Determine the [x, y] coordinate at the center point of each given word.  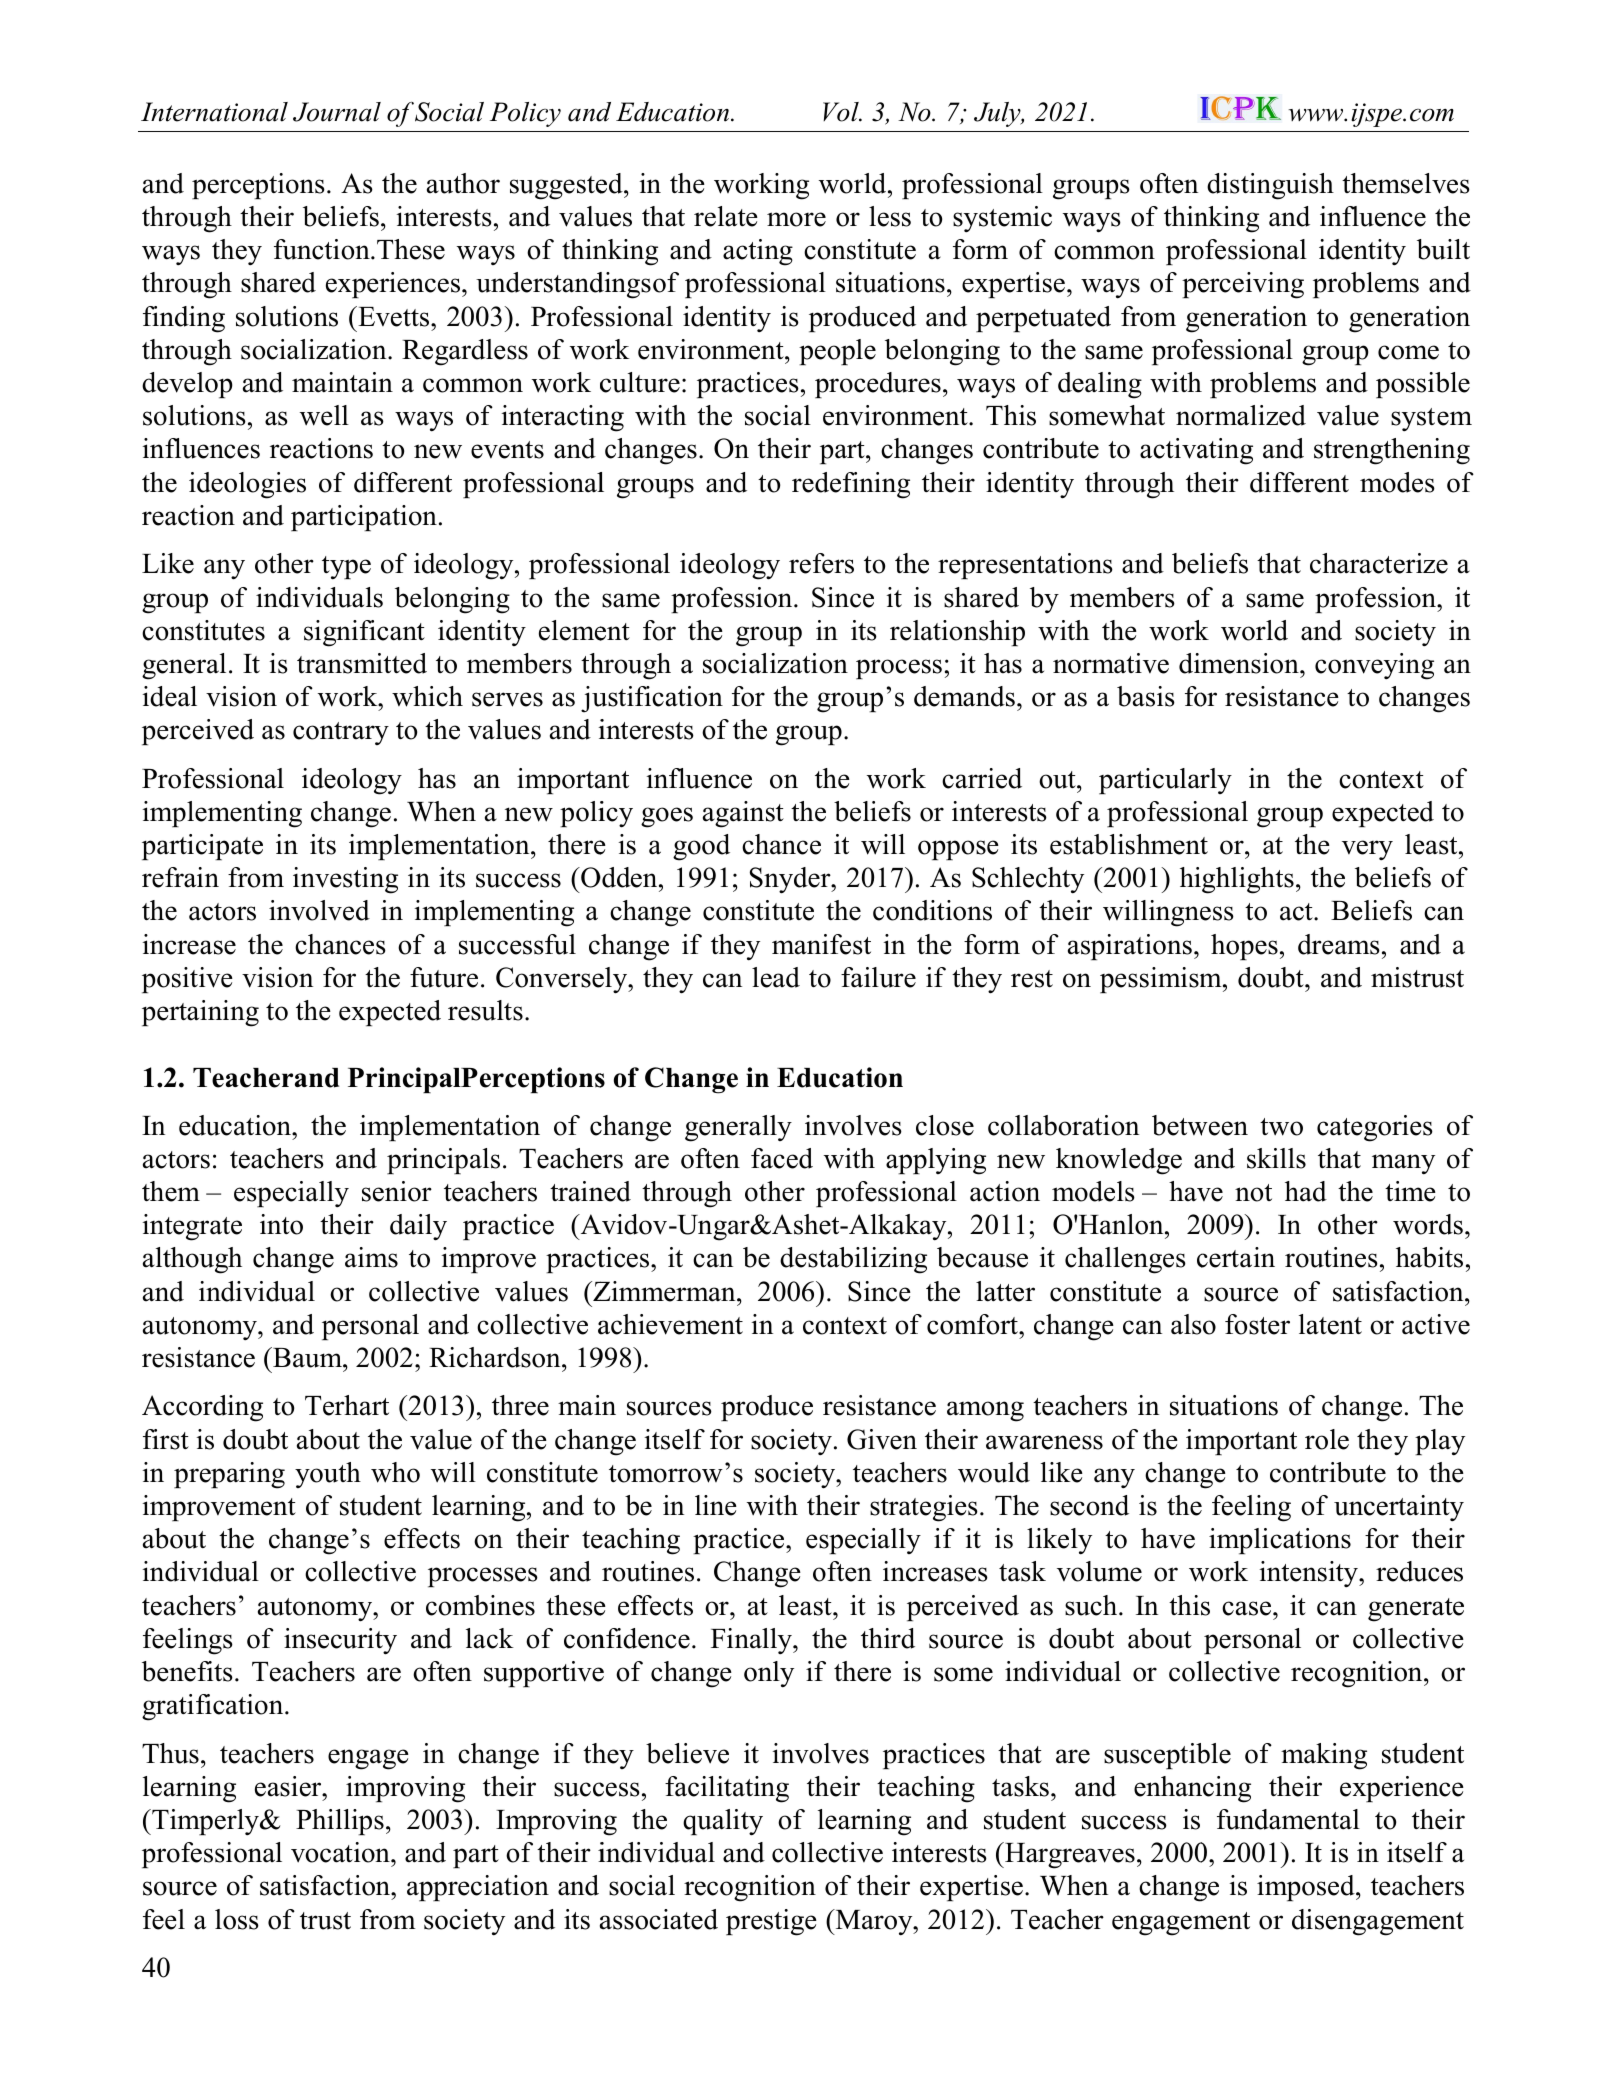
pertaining [200, 1013]
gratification [214, 1707]
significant [364, 633]
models [1093, 1191]
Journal [337, 112]
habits [1429, 1257]
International [214, 112]
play [1440, 1442]
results [485, 1010]
